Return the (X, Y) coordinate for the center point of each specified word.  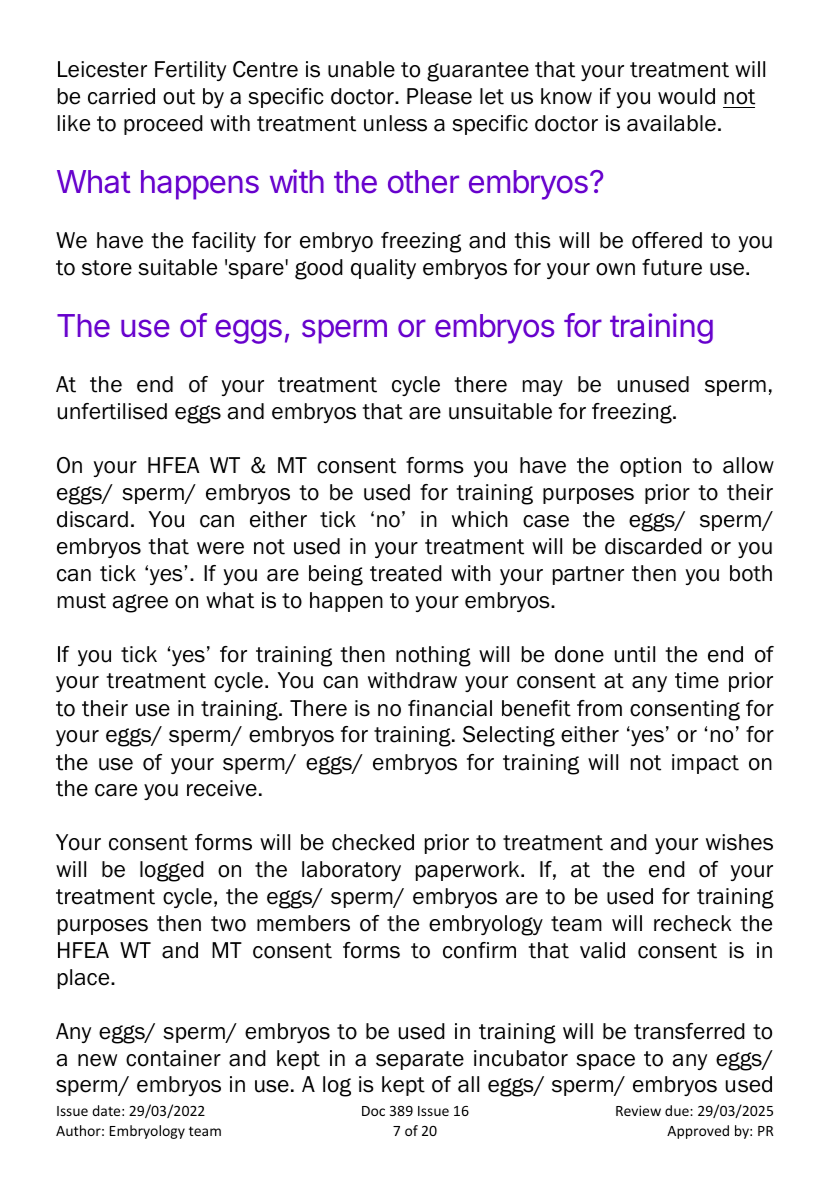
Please (439, 96)
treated (406, 573)
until (635, 654)
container (173, 1058)
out (179, 97)
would (686, 96)
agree (140, 603)
